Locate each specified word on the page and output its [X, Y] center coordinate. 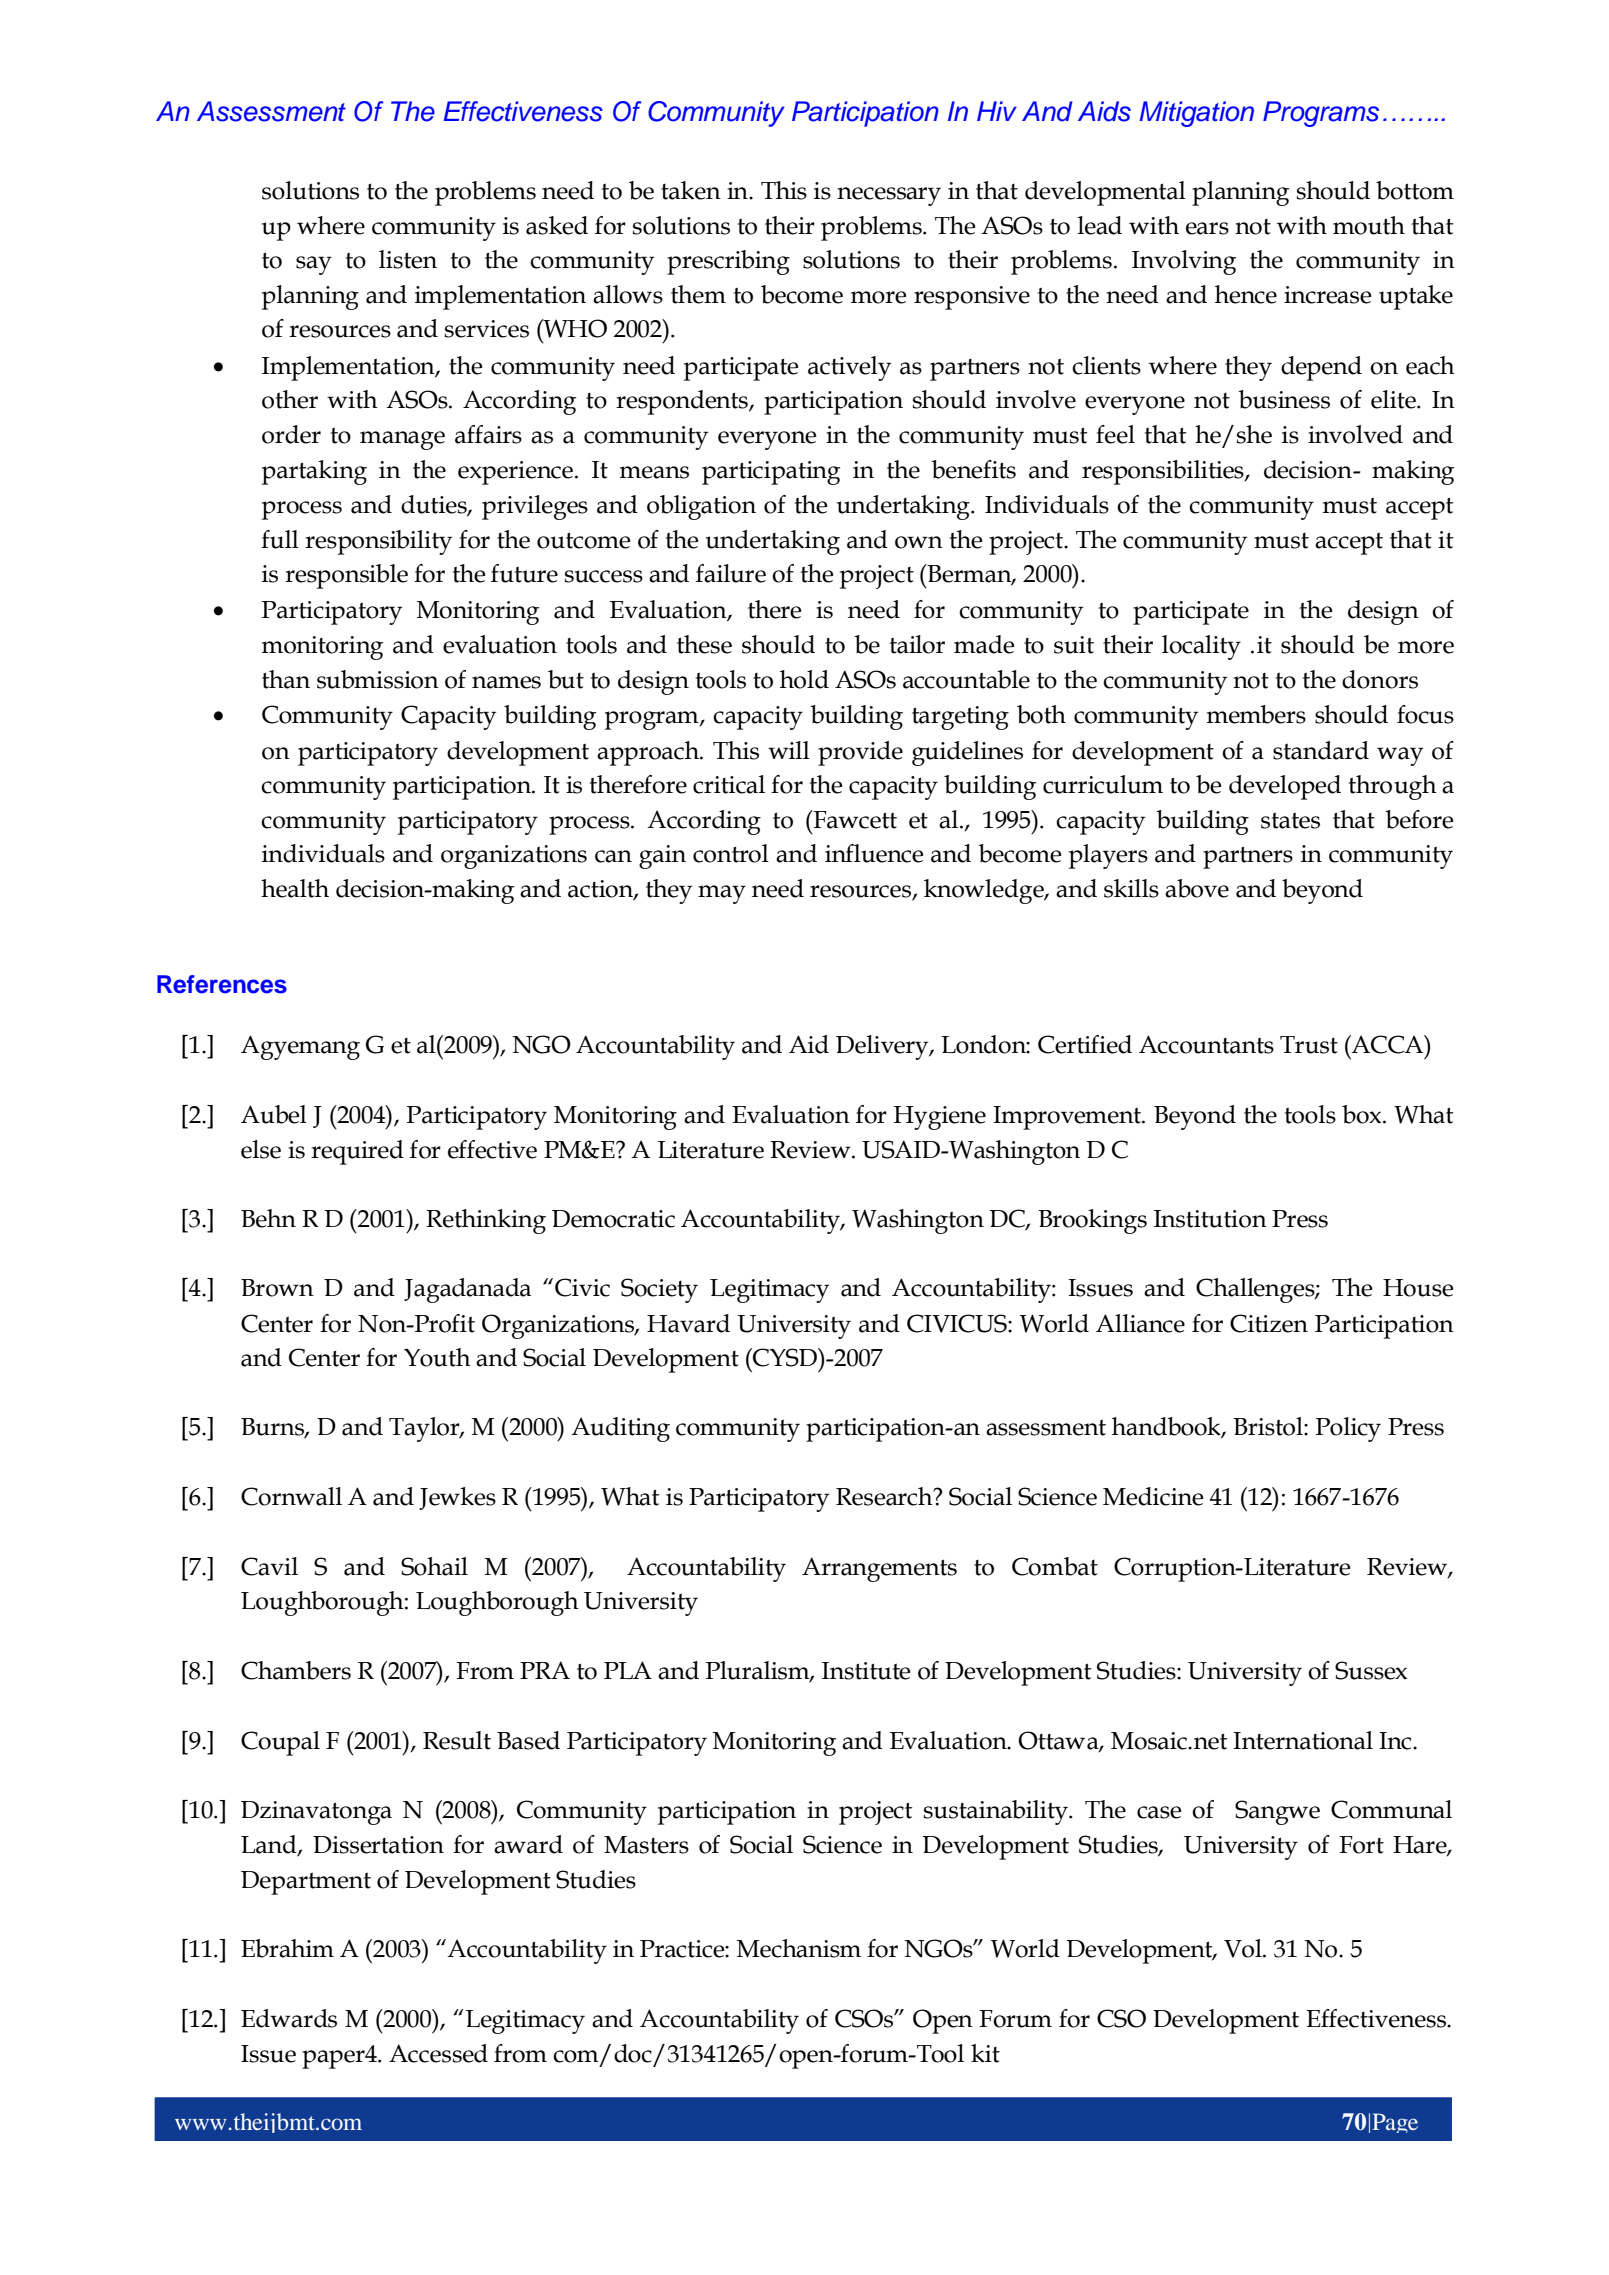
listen [408, 259]
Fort [1361, 1845]
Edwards [289, 2018]
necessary [889, 196]
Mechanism [799, 1948]
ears [1207, 228]
